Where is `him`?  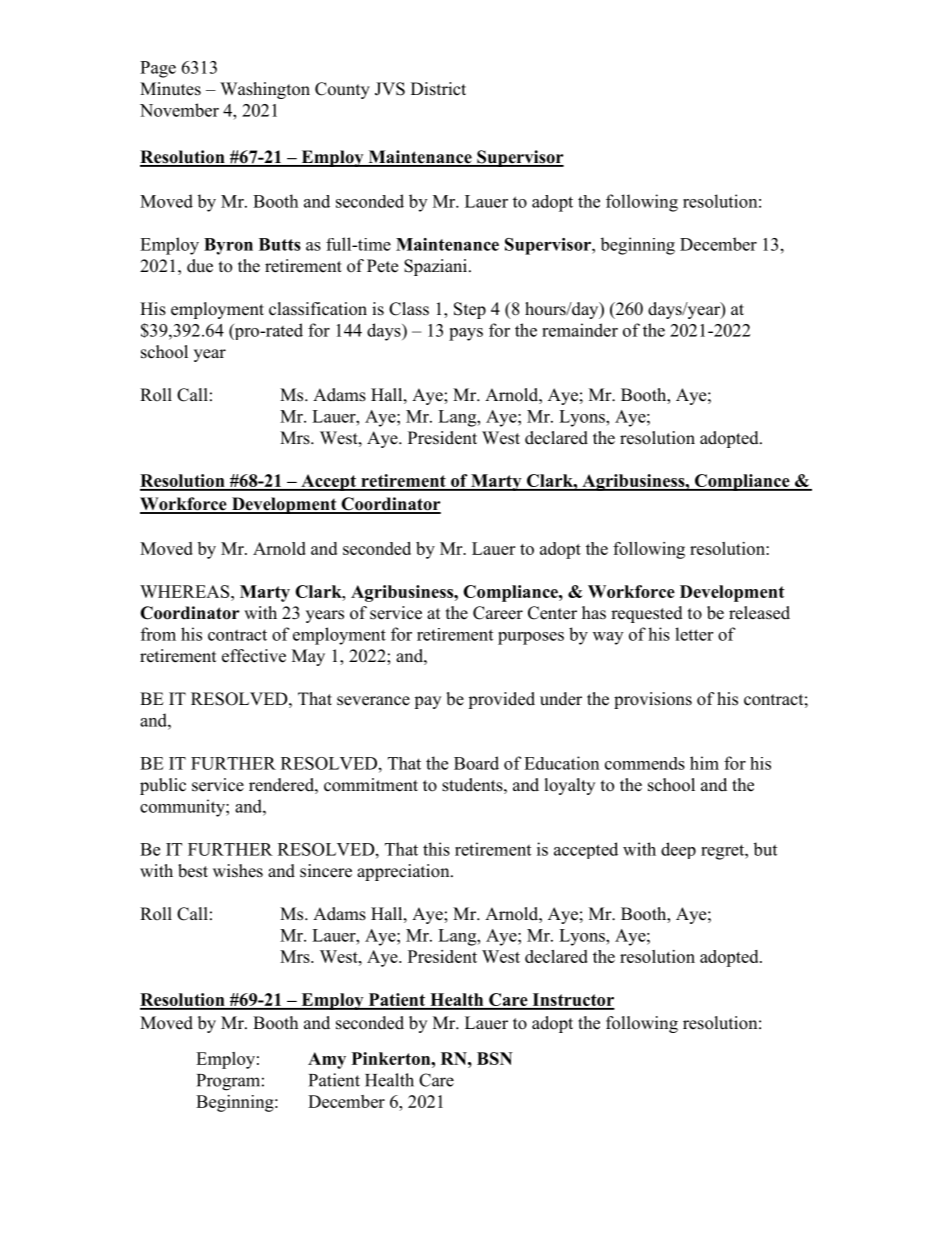 him is located at coordinates (704, 763).
